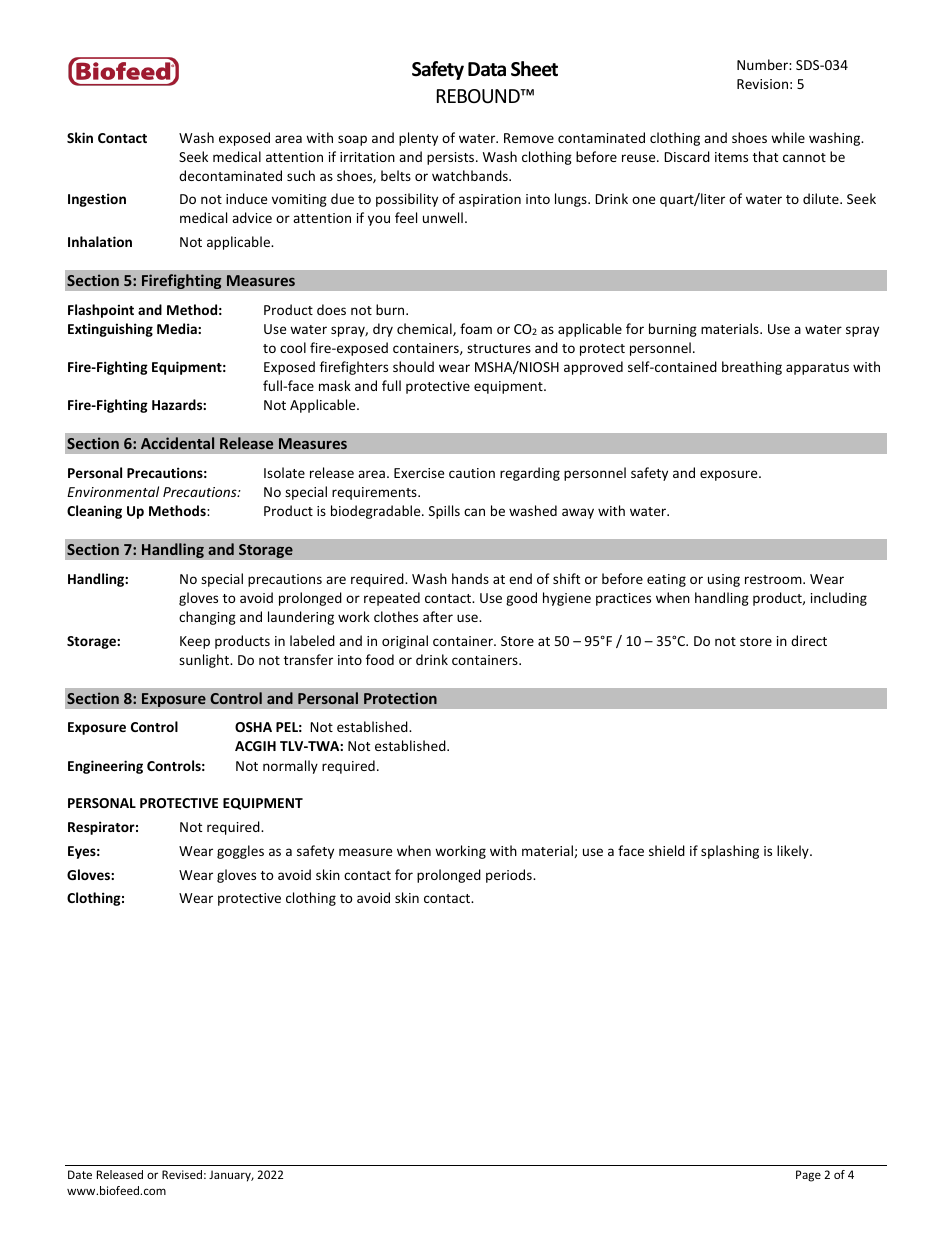 Image resolution: width=952 pixels, height=1233 pixels. I want to click on induce, so click(246, 198).
